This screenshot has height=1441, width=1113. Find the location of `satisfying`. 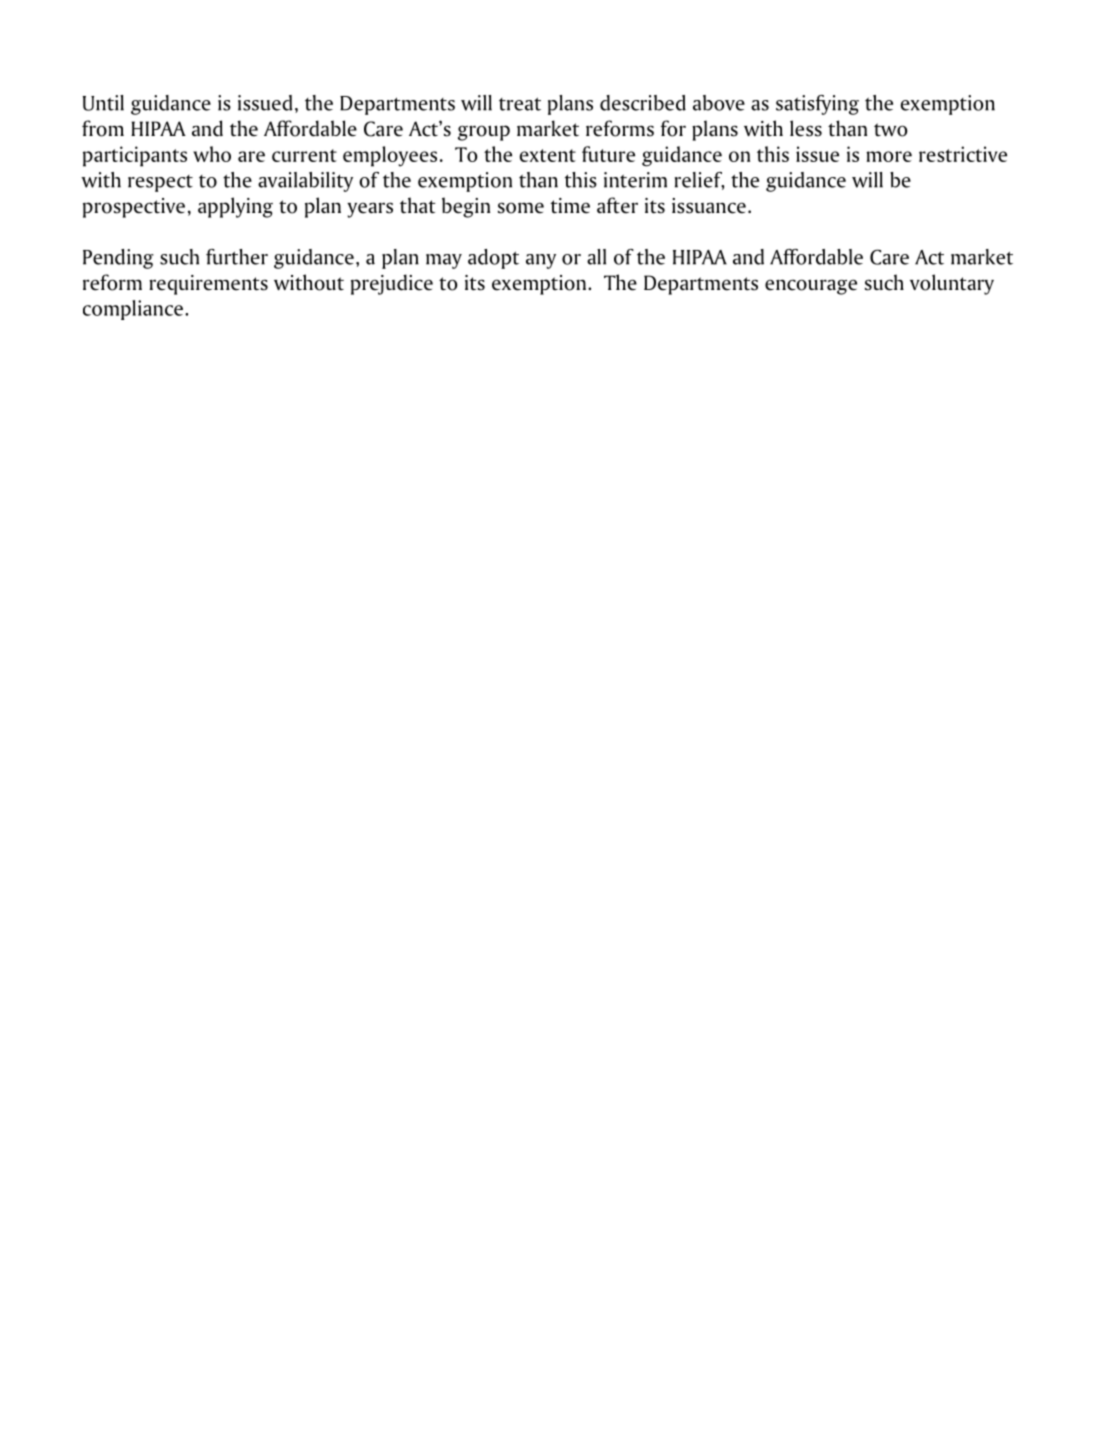

satisfying is located at coordinates (817, 105).
